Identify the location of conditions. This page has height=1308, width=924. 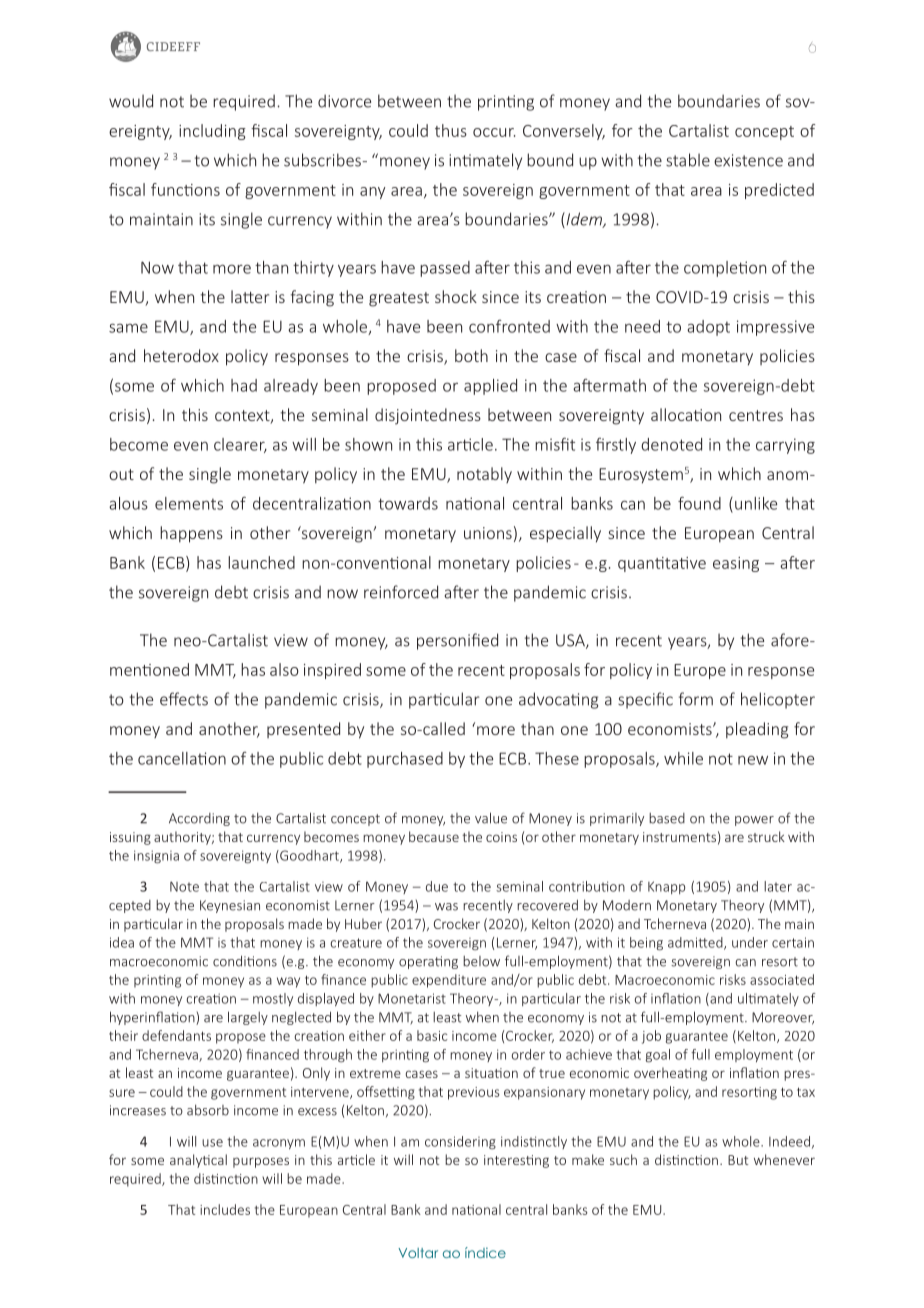
(245, 961).
